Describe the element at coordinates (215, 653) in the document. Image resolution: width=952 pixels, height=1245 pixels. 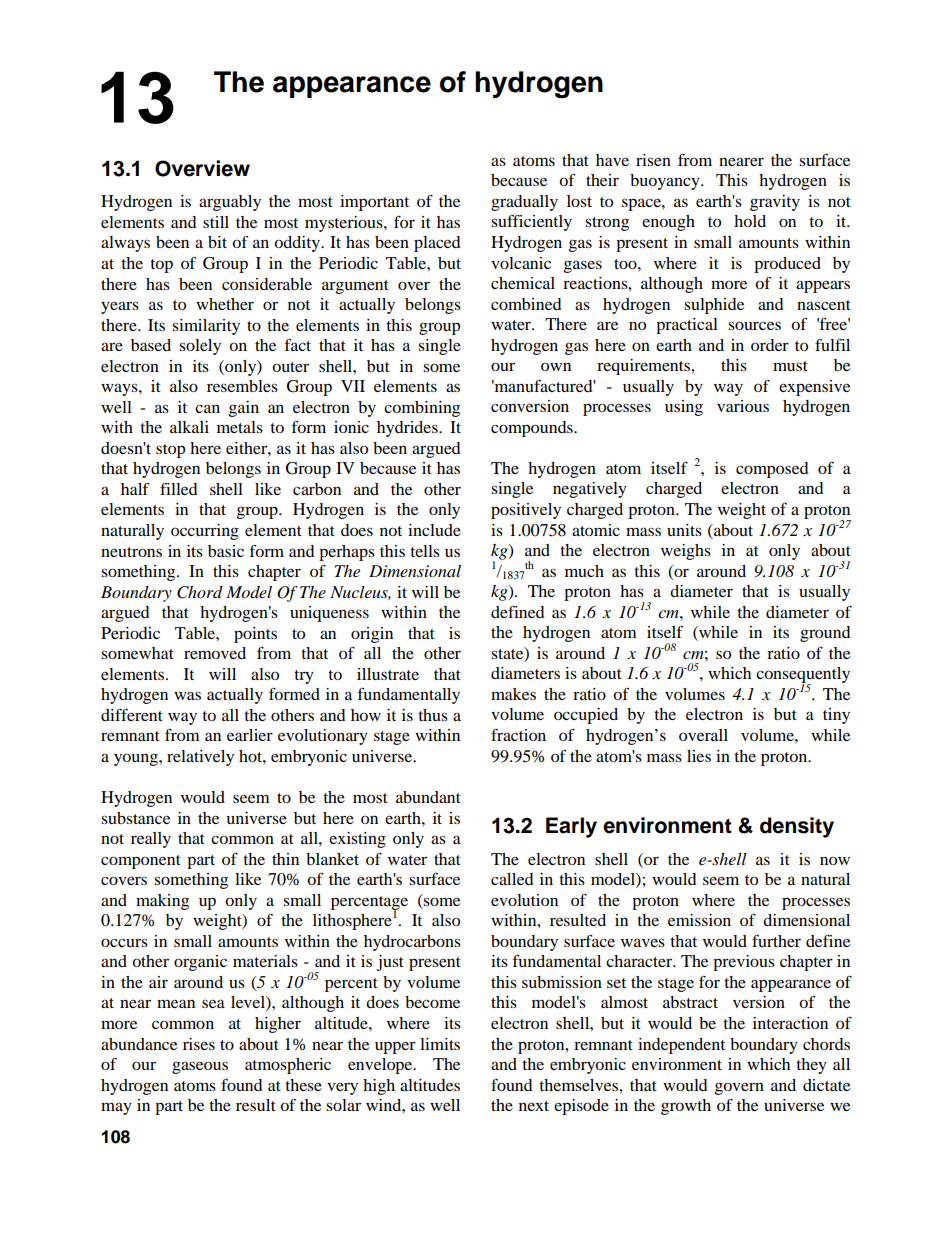
I see `removed` at that location.
